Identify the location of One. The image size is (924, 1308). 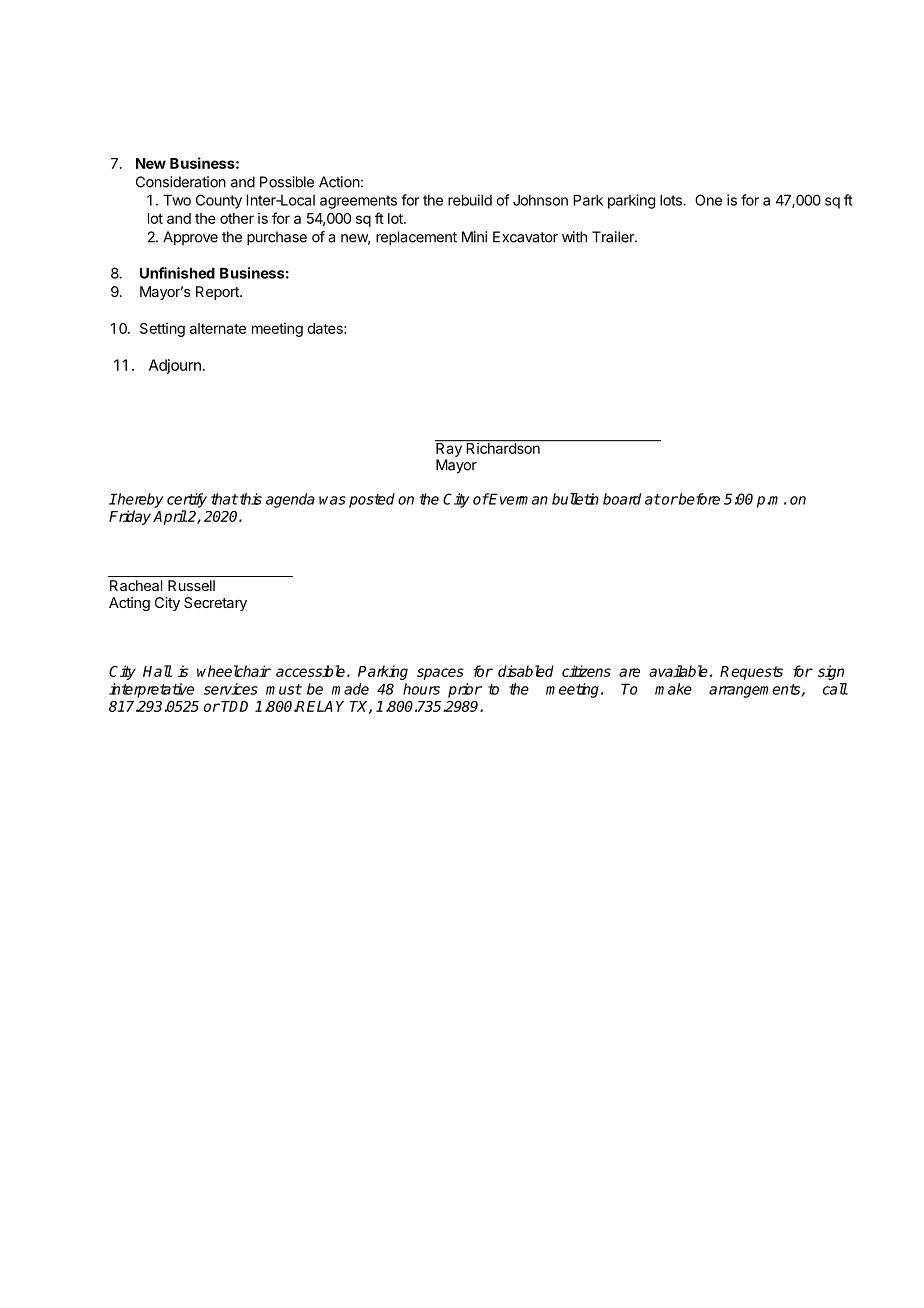
(708, 200).
